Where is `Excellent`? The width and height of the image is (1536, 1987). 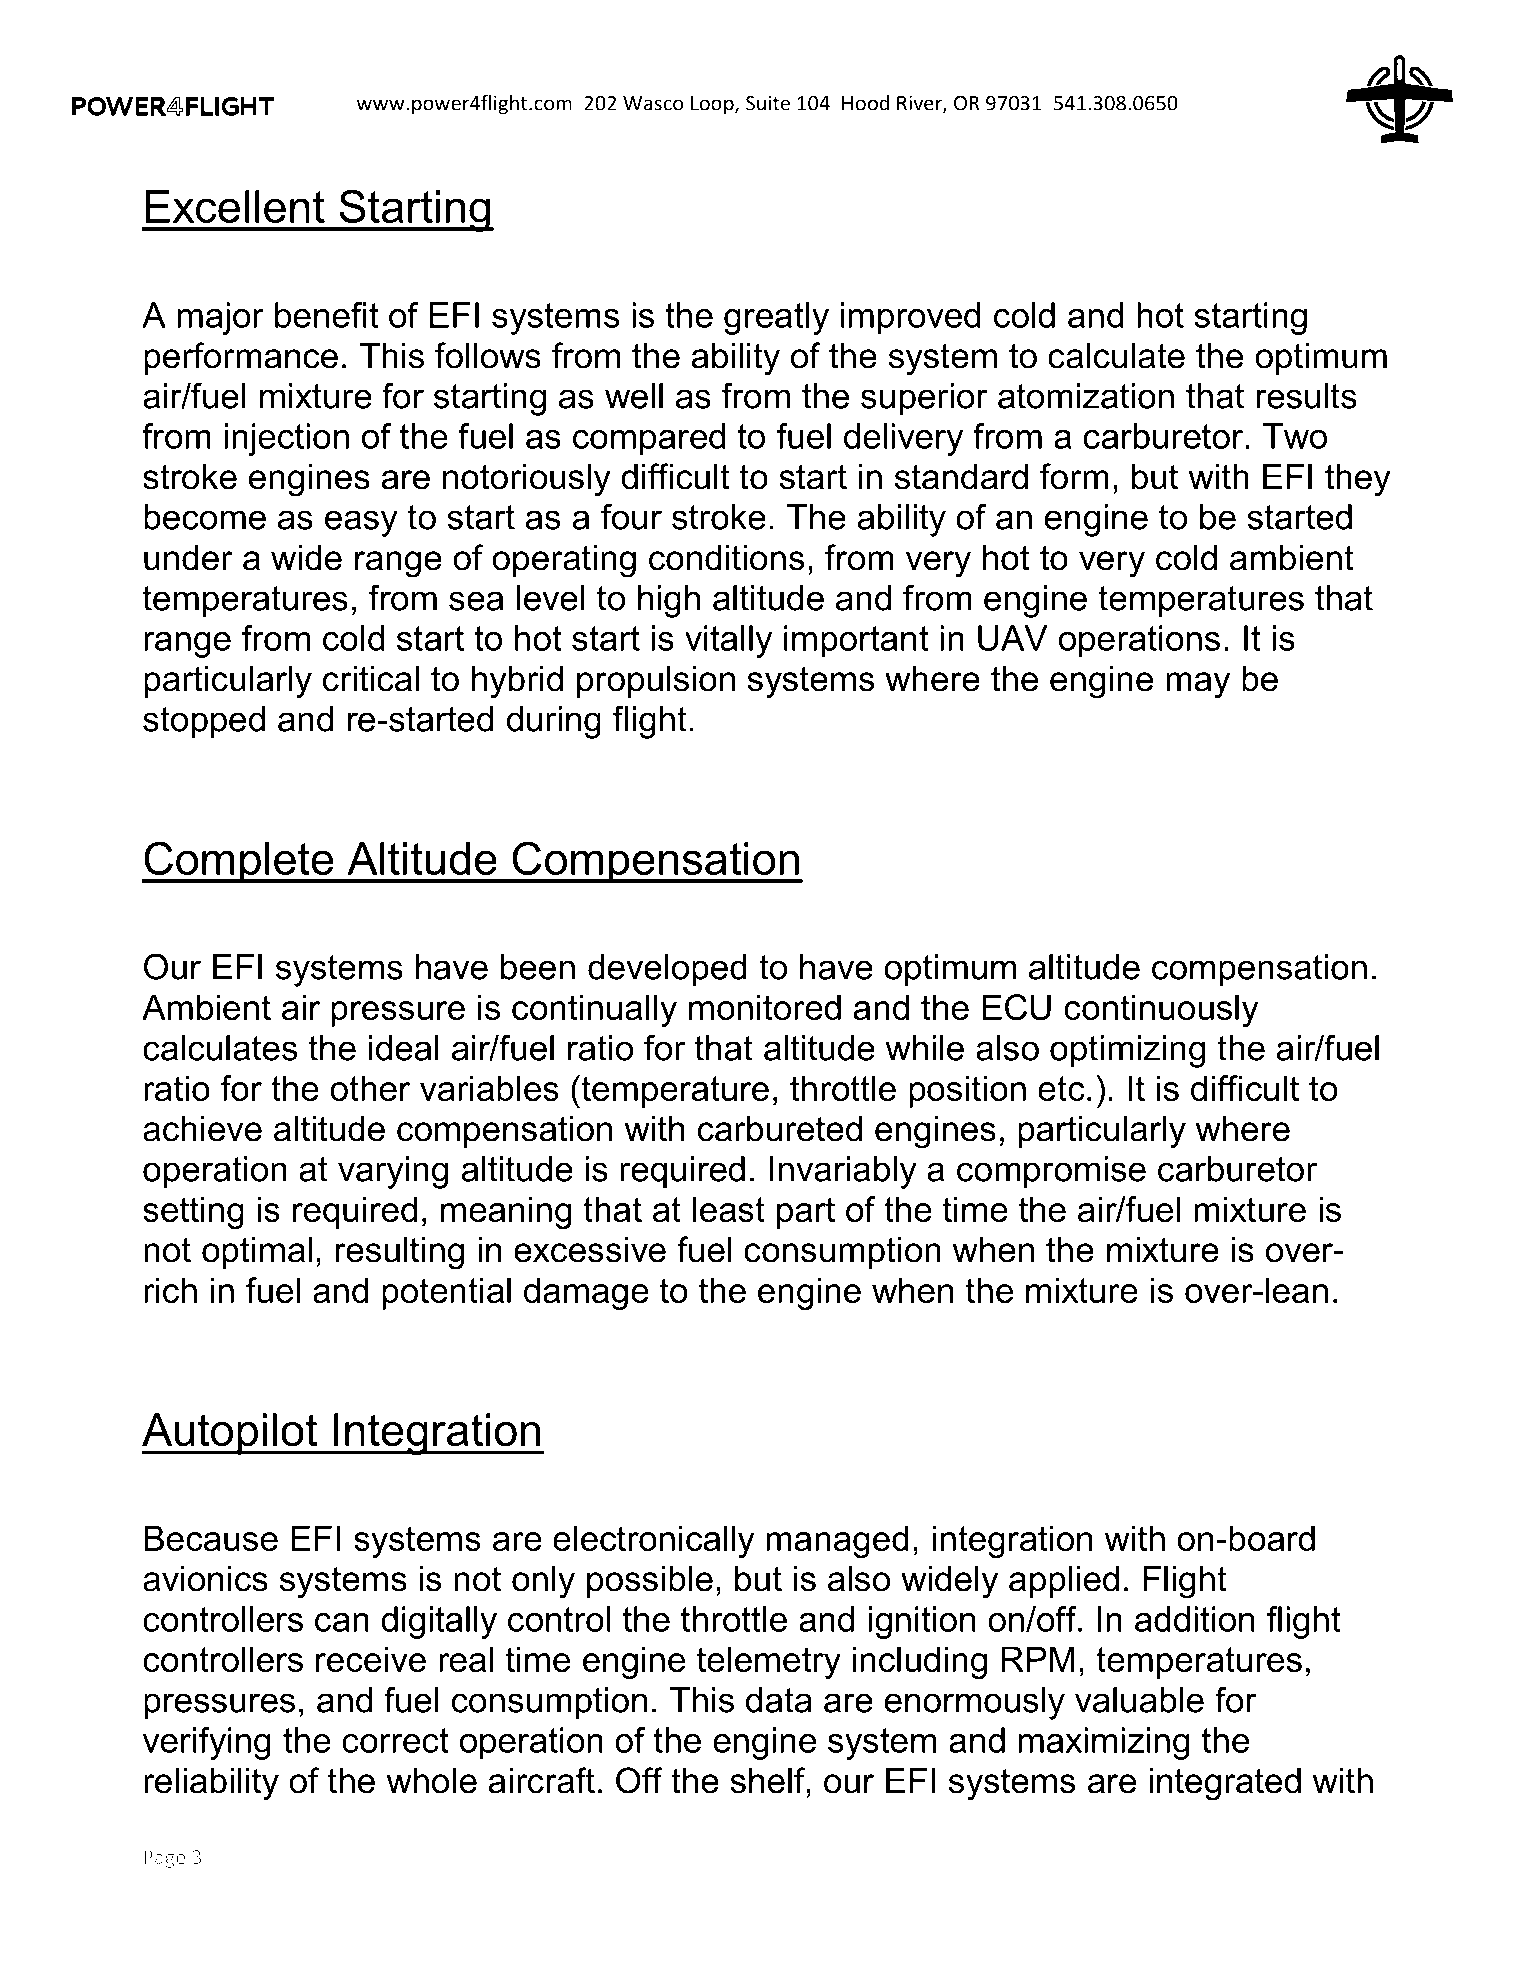
Excellent is located at coordinates (235, 206).
